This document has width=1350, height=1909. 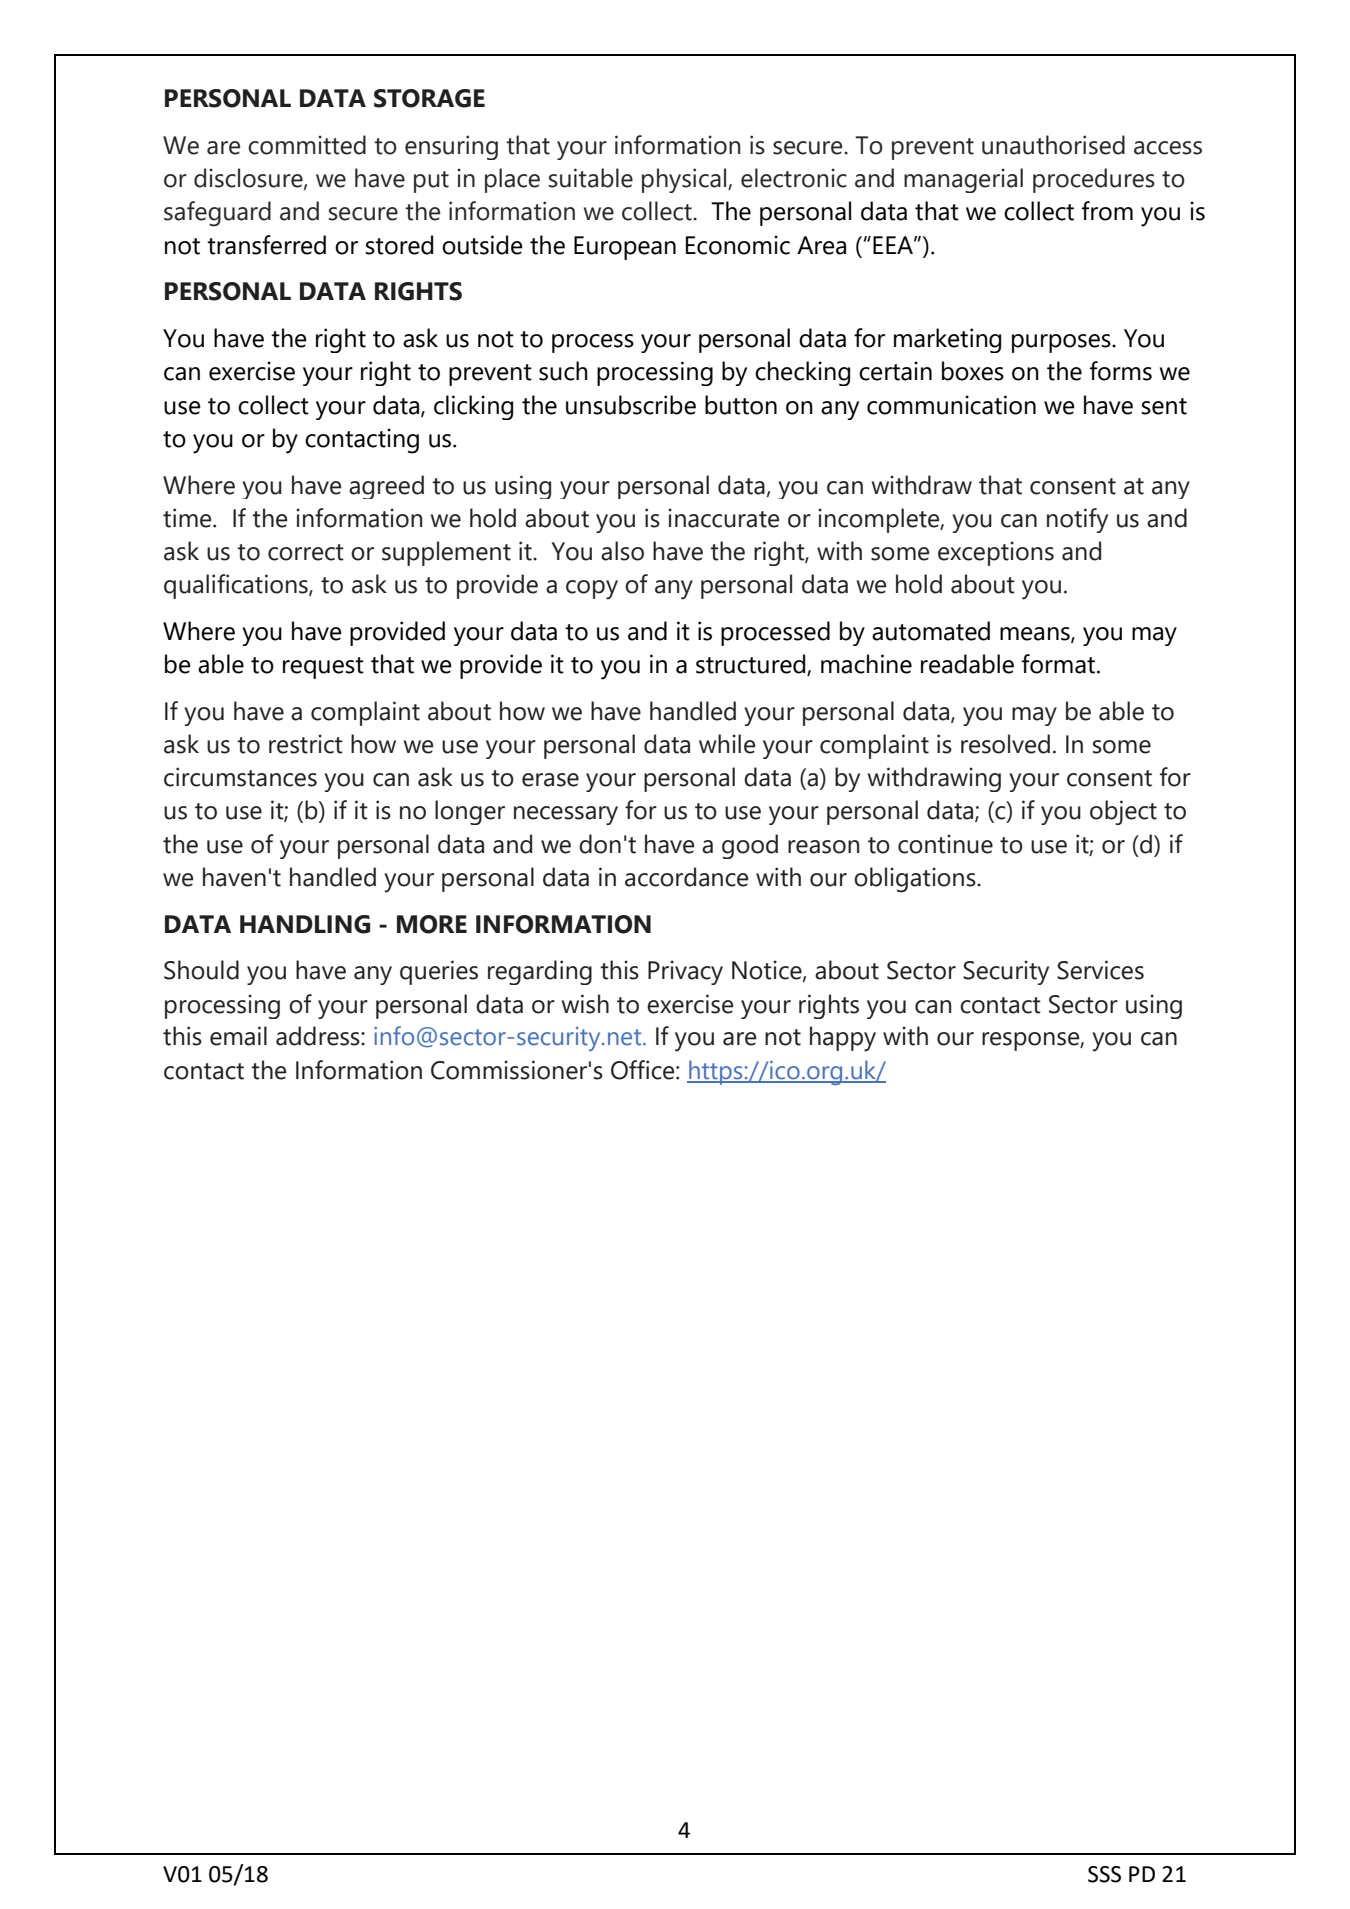 I want to click on notify, so click(x=1077, y=520).
